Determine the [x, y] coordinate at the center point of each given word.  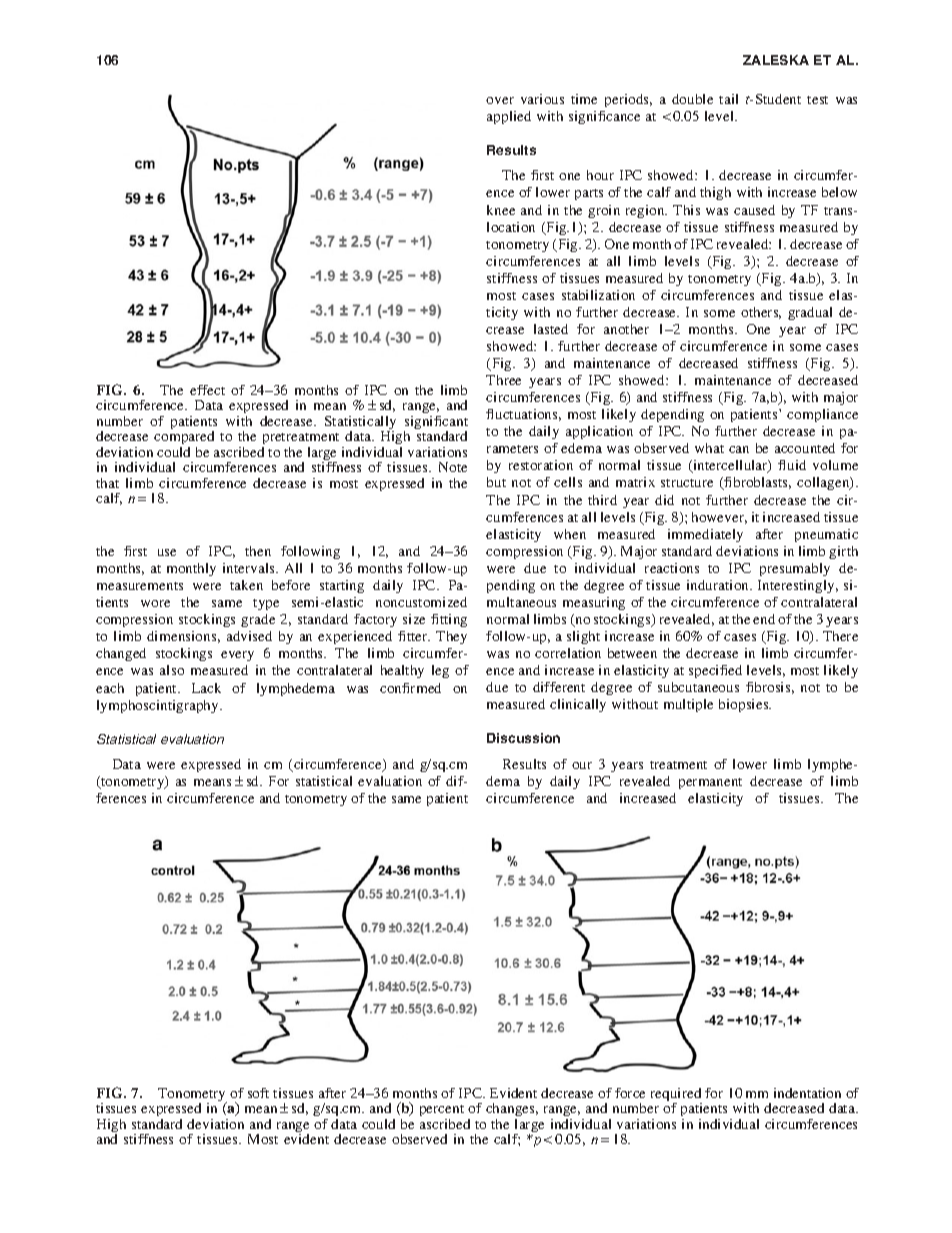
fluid [792, 465]
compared [184, 437]
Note [453, 467]
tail [728, 99]
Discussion [523, 738]
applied [509, 117]
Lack [206, 688]
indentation [807, 1093]
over [500, 100]
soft [258, 1093]
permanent [710, 783]
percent [442, 1112]
